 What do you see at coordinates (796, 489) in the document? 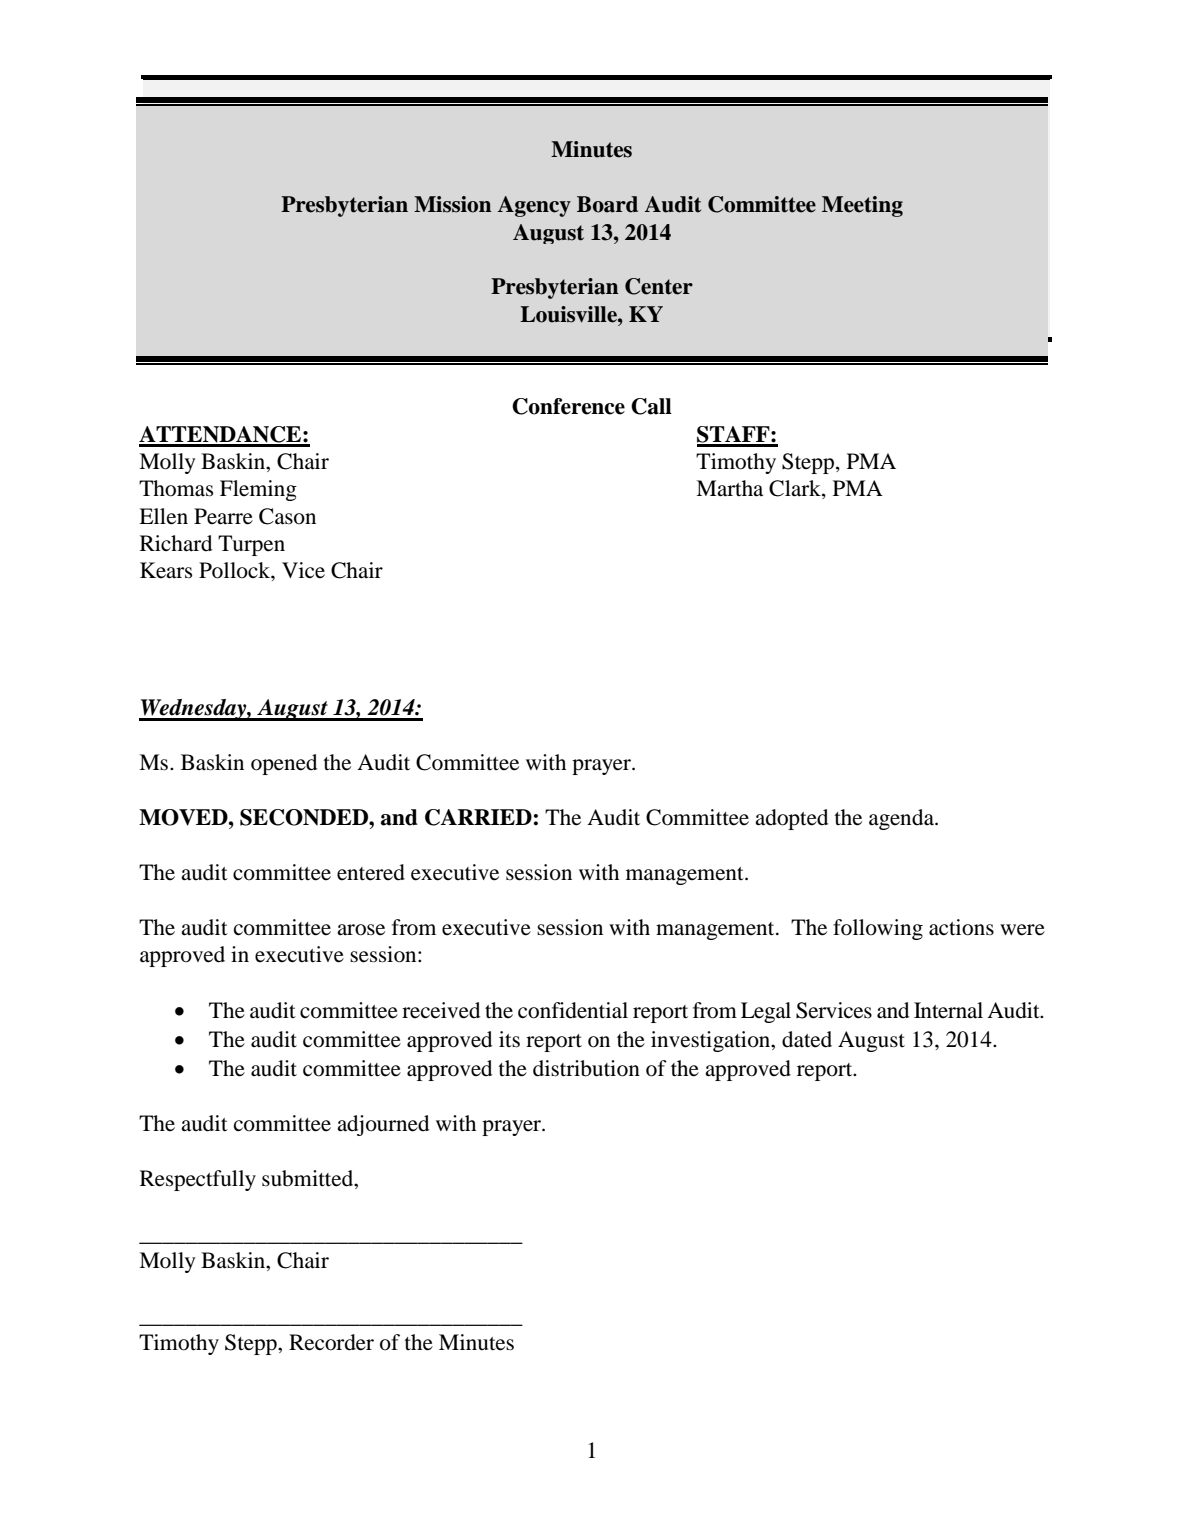
I see `Clark` at bounding box center [796, 489].
